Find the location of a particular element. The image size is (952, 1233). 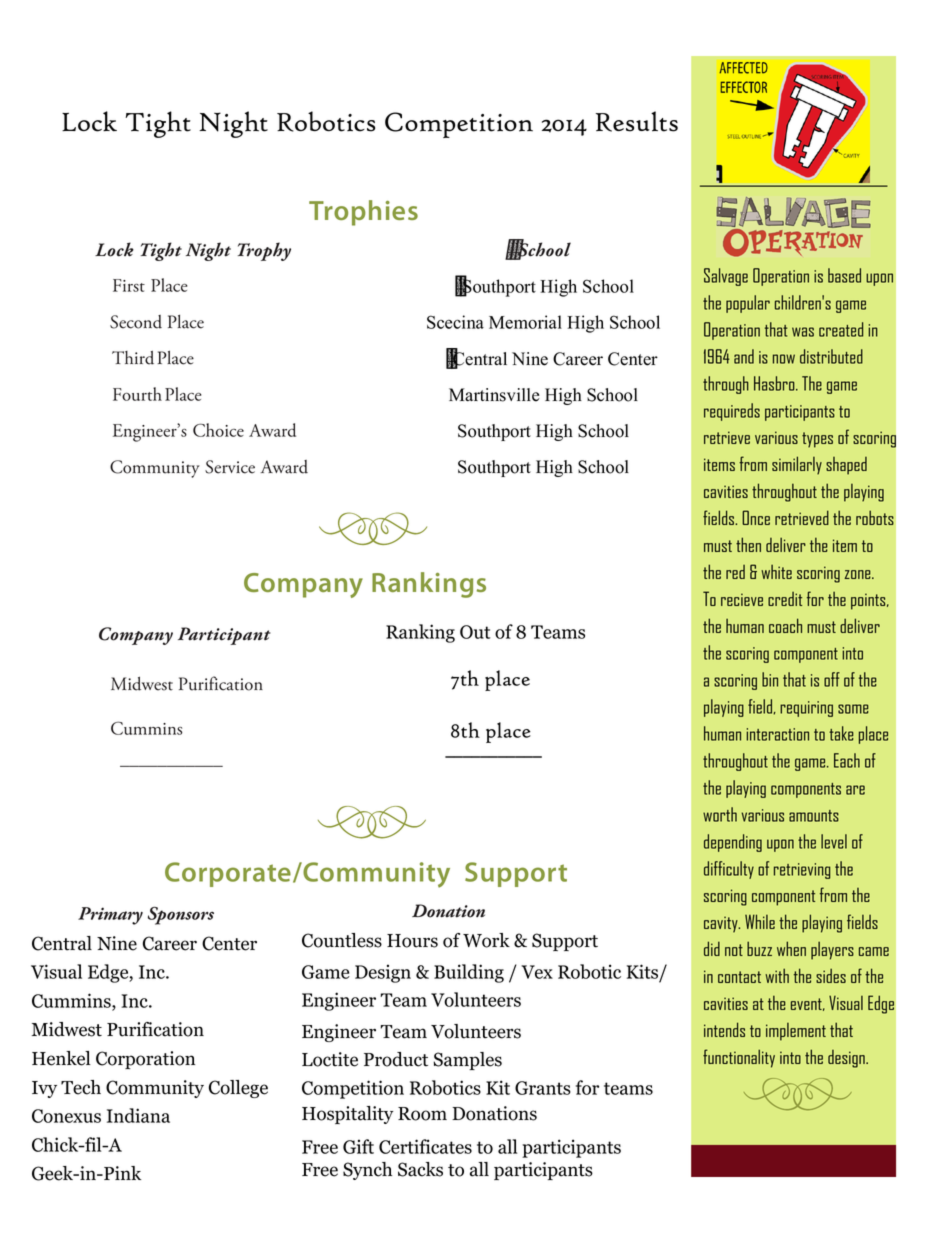

Third is located at coordinates (133, 358).
